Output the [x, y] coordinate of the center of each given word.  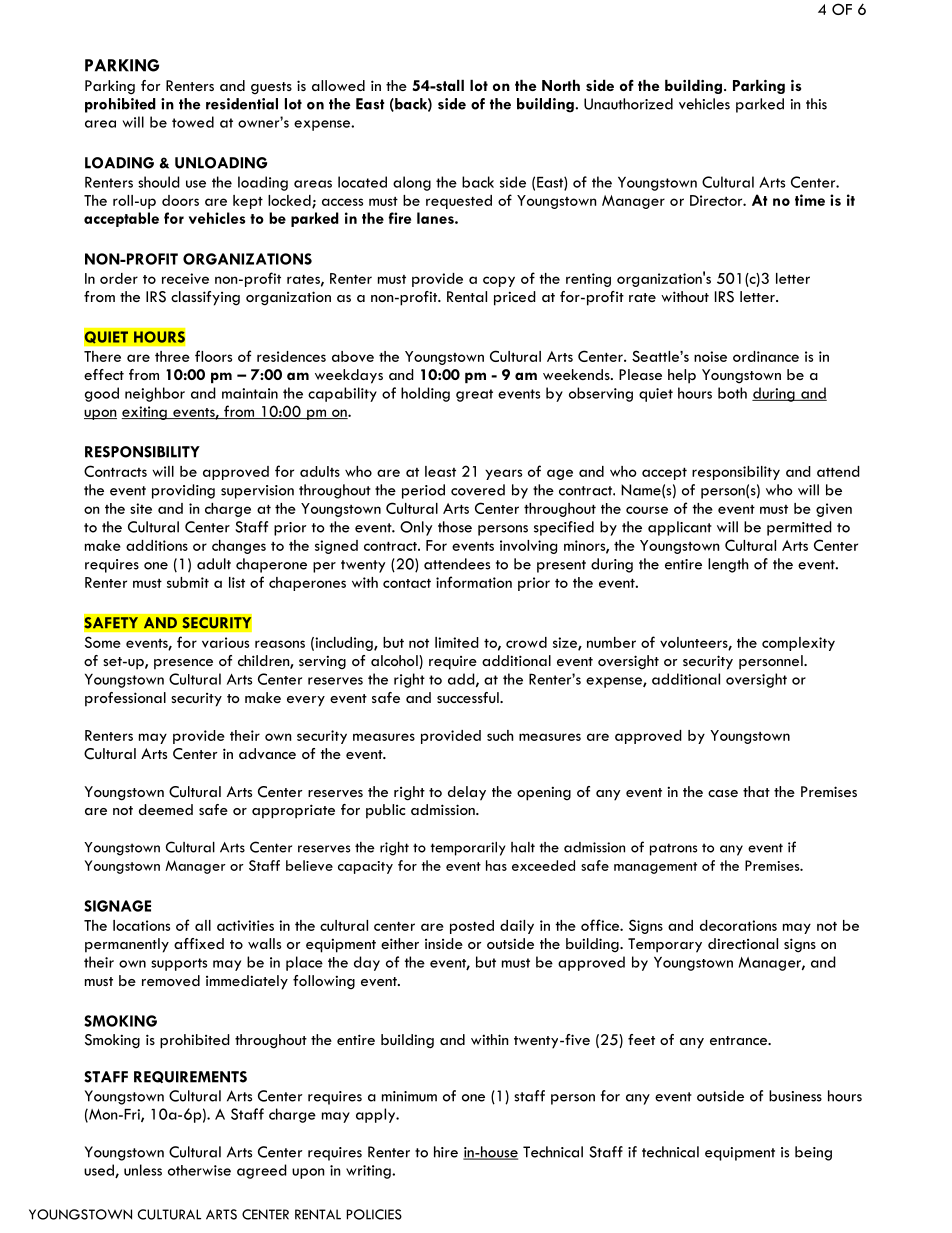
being [813, 1153]
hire [446, 1152]
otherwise [199, 1170]
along [412, 183]
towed [193, 122]
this [816, 104]
